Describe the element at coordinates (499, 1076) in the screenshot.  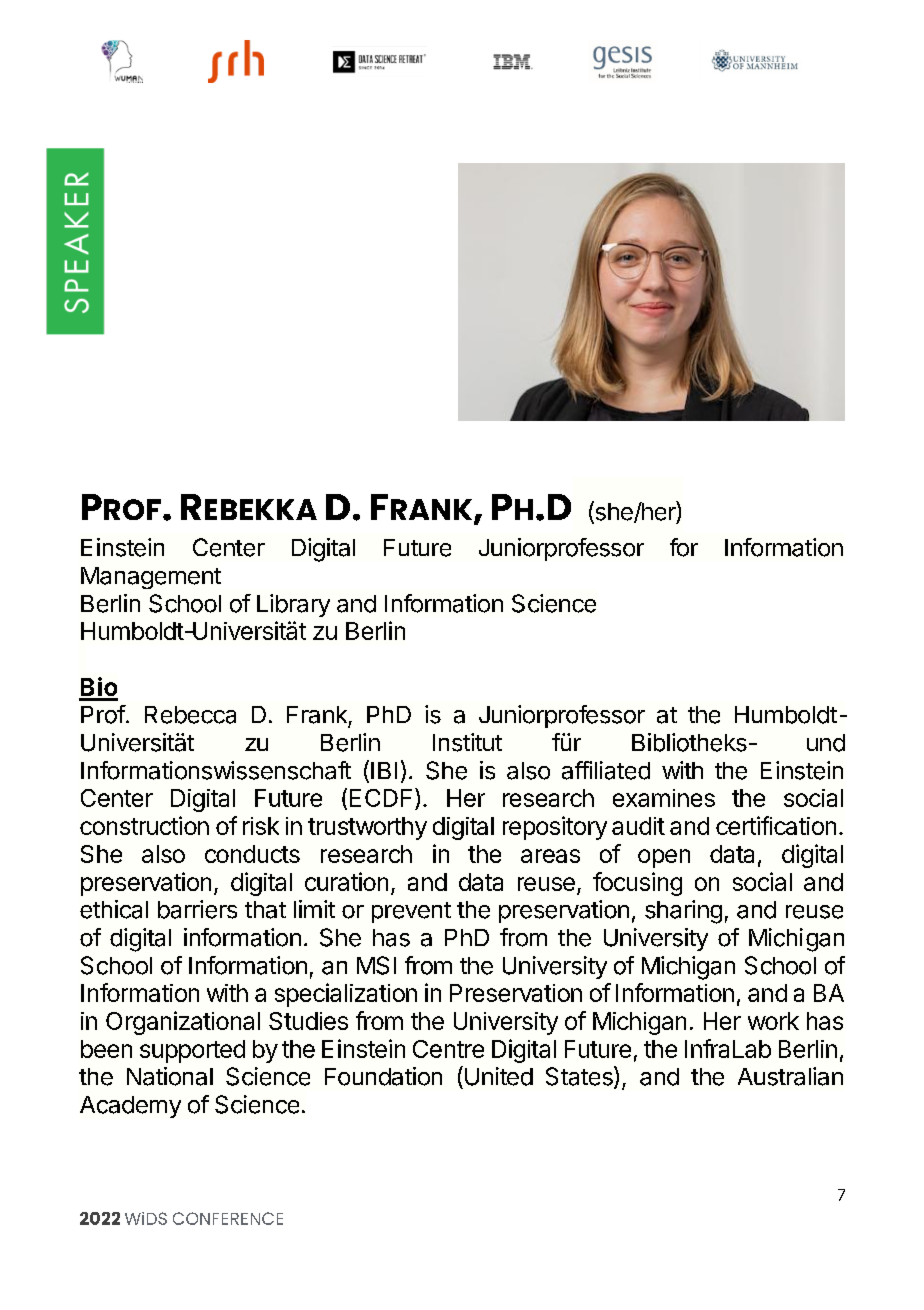
I see `United` at that location.
